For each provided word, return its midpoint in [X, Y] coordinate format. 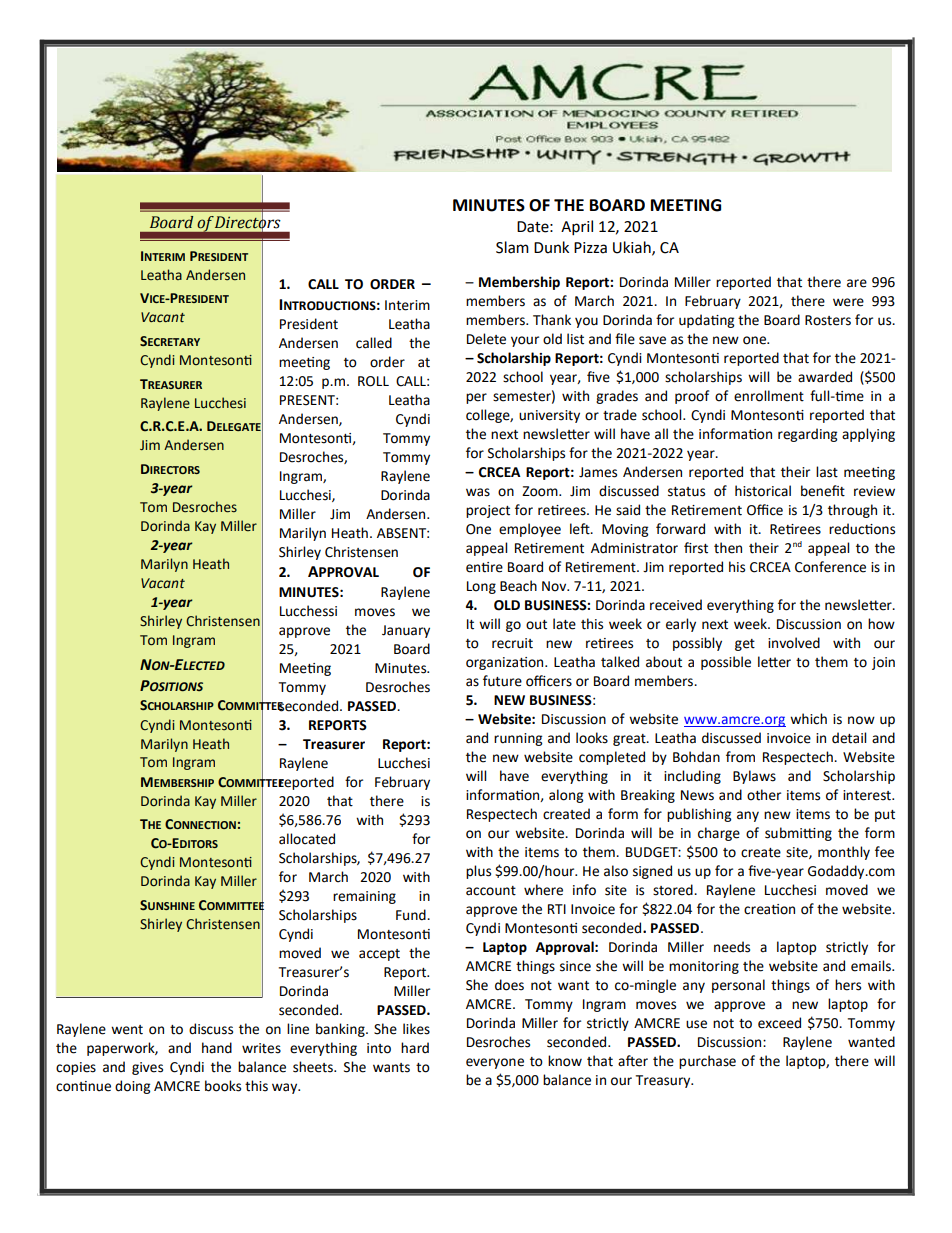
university [549, 416]
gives [147, 1068]
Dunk [551, 247]
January [406, 631]
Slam [512, 247]
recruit [512, 643]
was [478, 492]
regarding [807, 435]
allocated [307, 839]
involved [794, 643]
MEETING [686, 205]
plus [478, 872]
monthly [844, 853]
